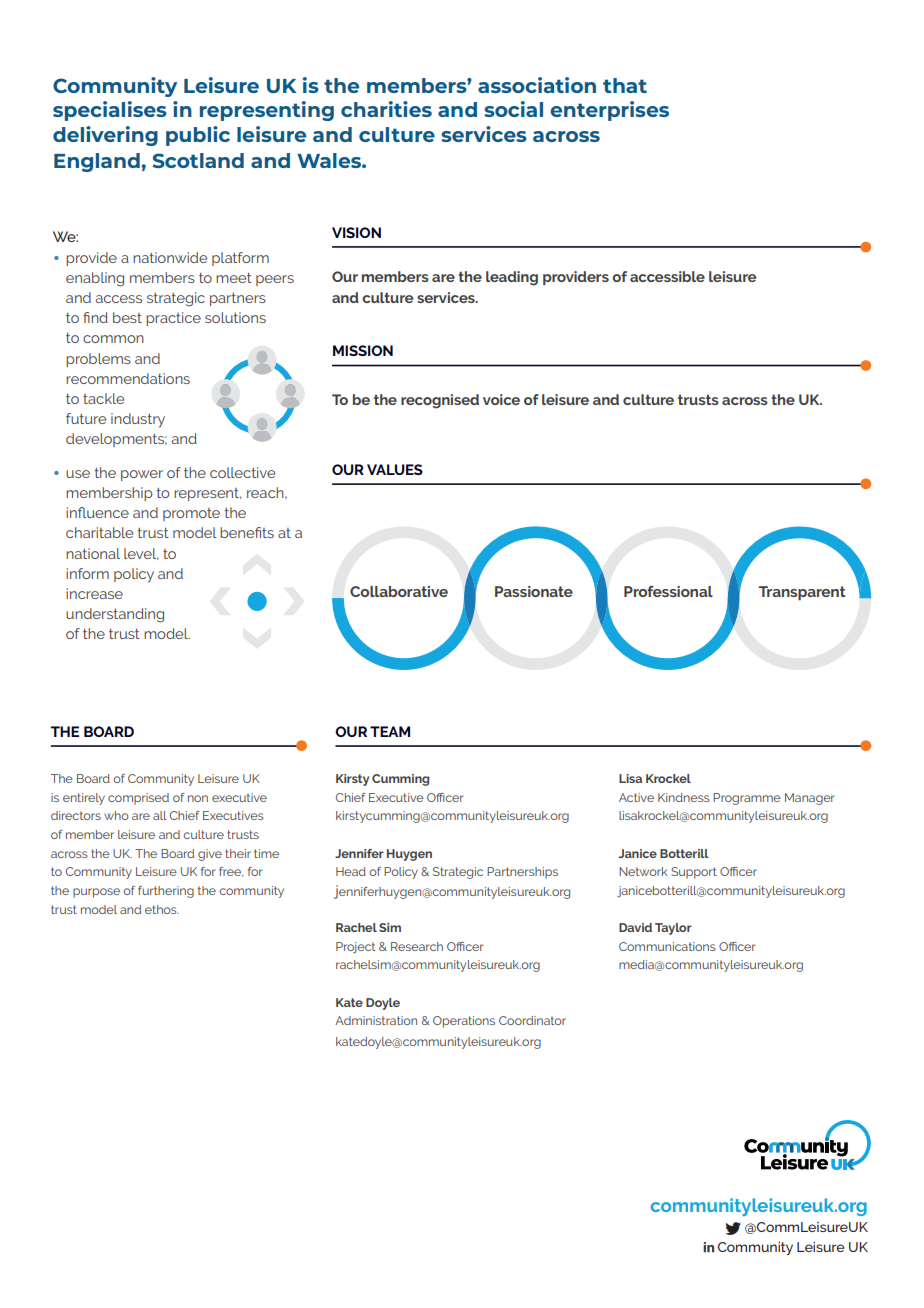 The height and width of the screenshot is (1308, 924). Describe the element at coordinates (625, 85) in the screenshot. I see `that` at that location.
